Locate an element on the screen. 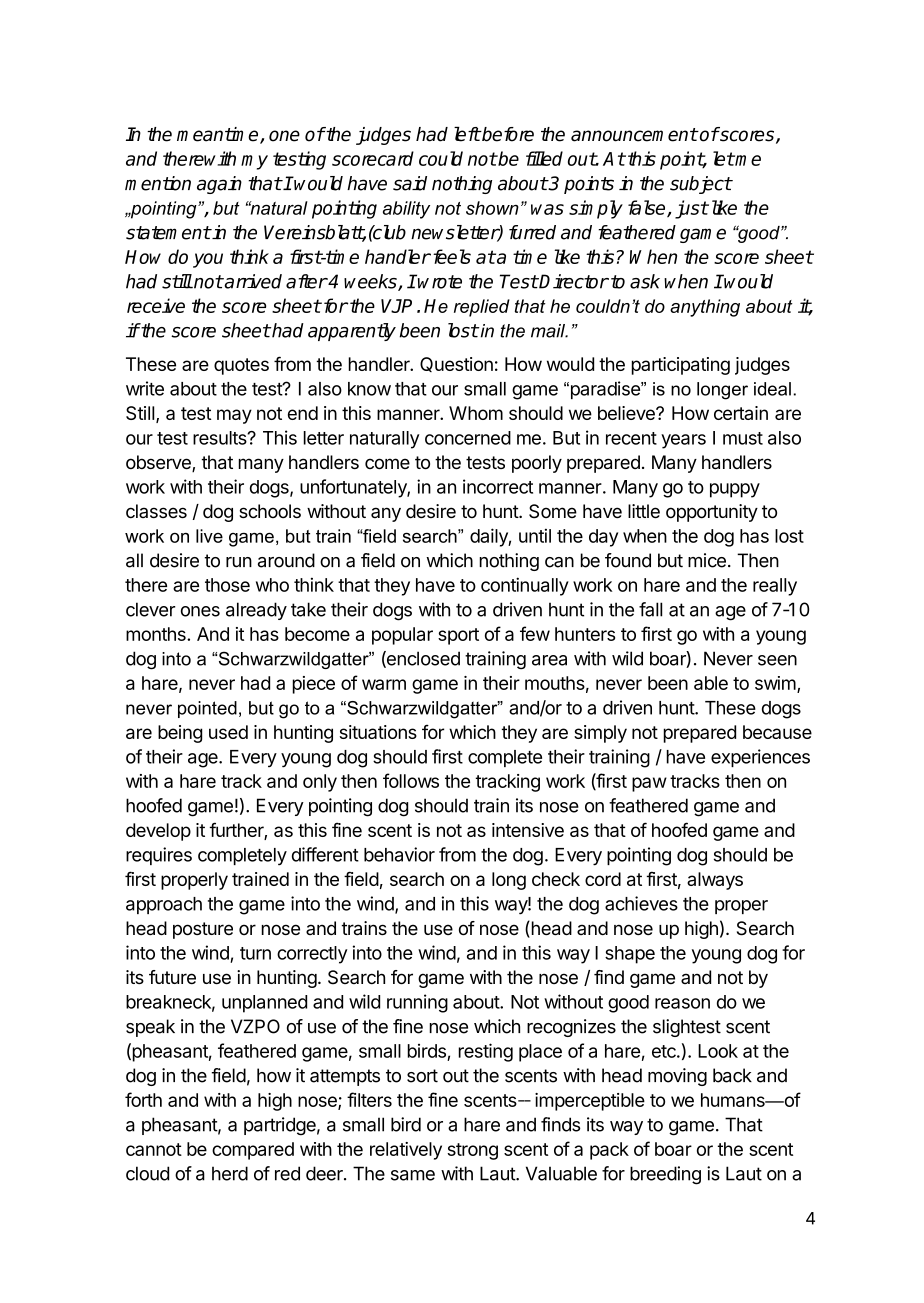 The width and height of the screenshot is (924, 1303). ones is located at coordinates (200, 611).
